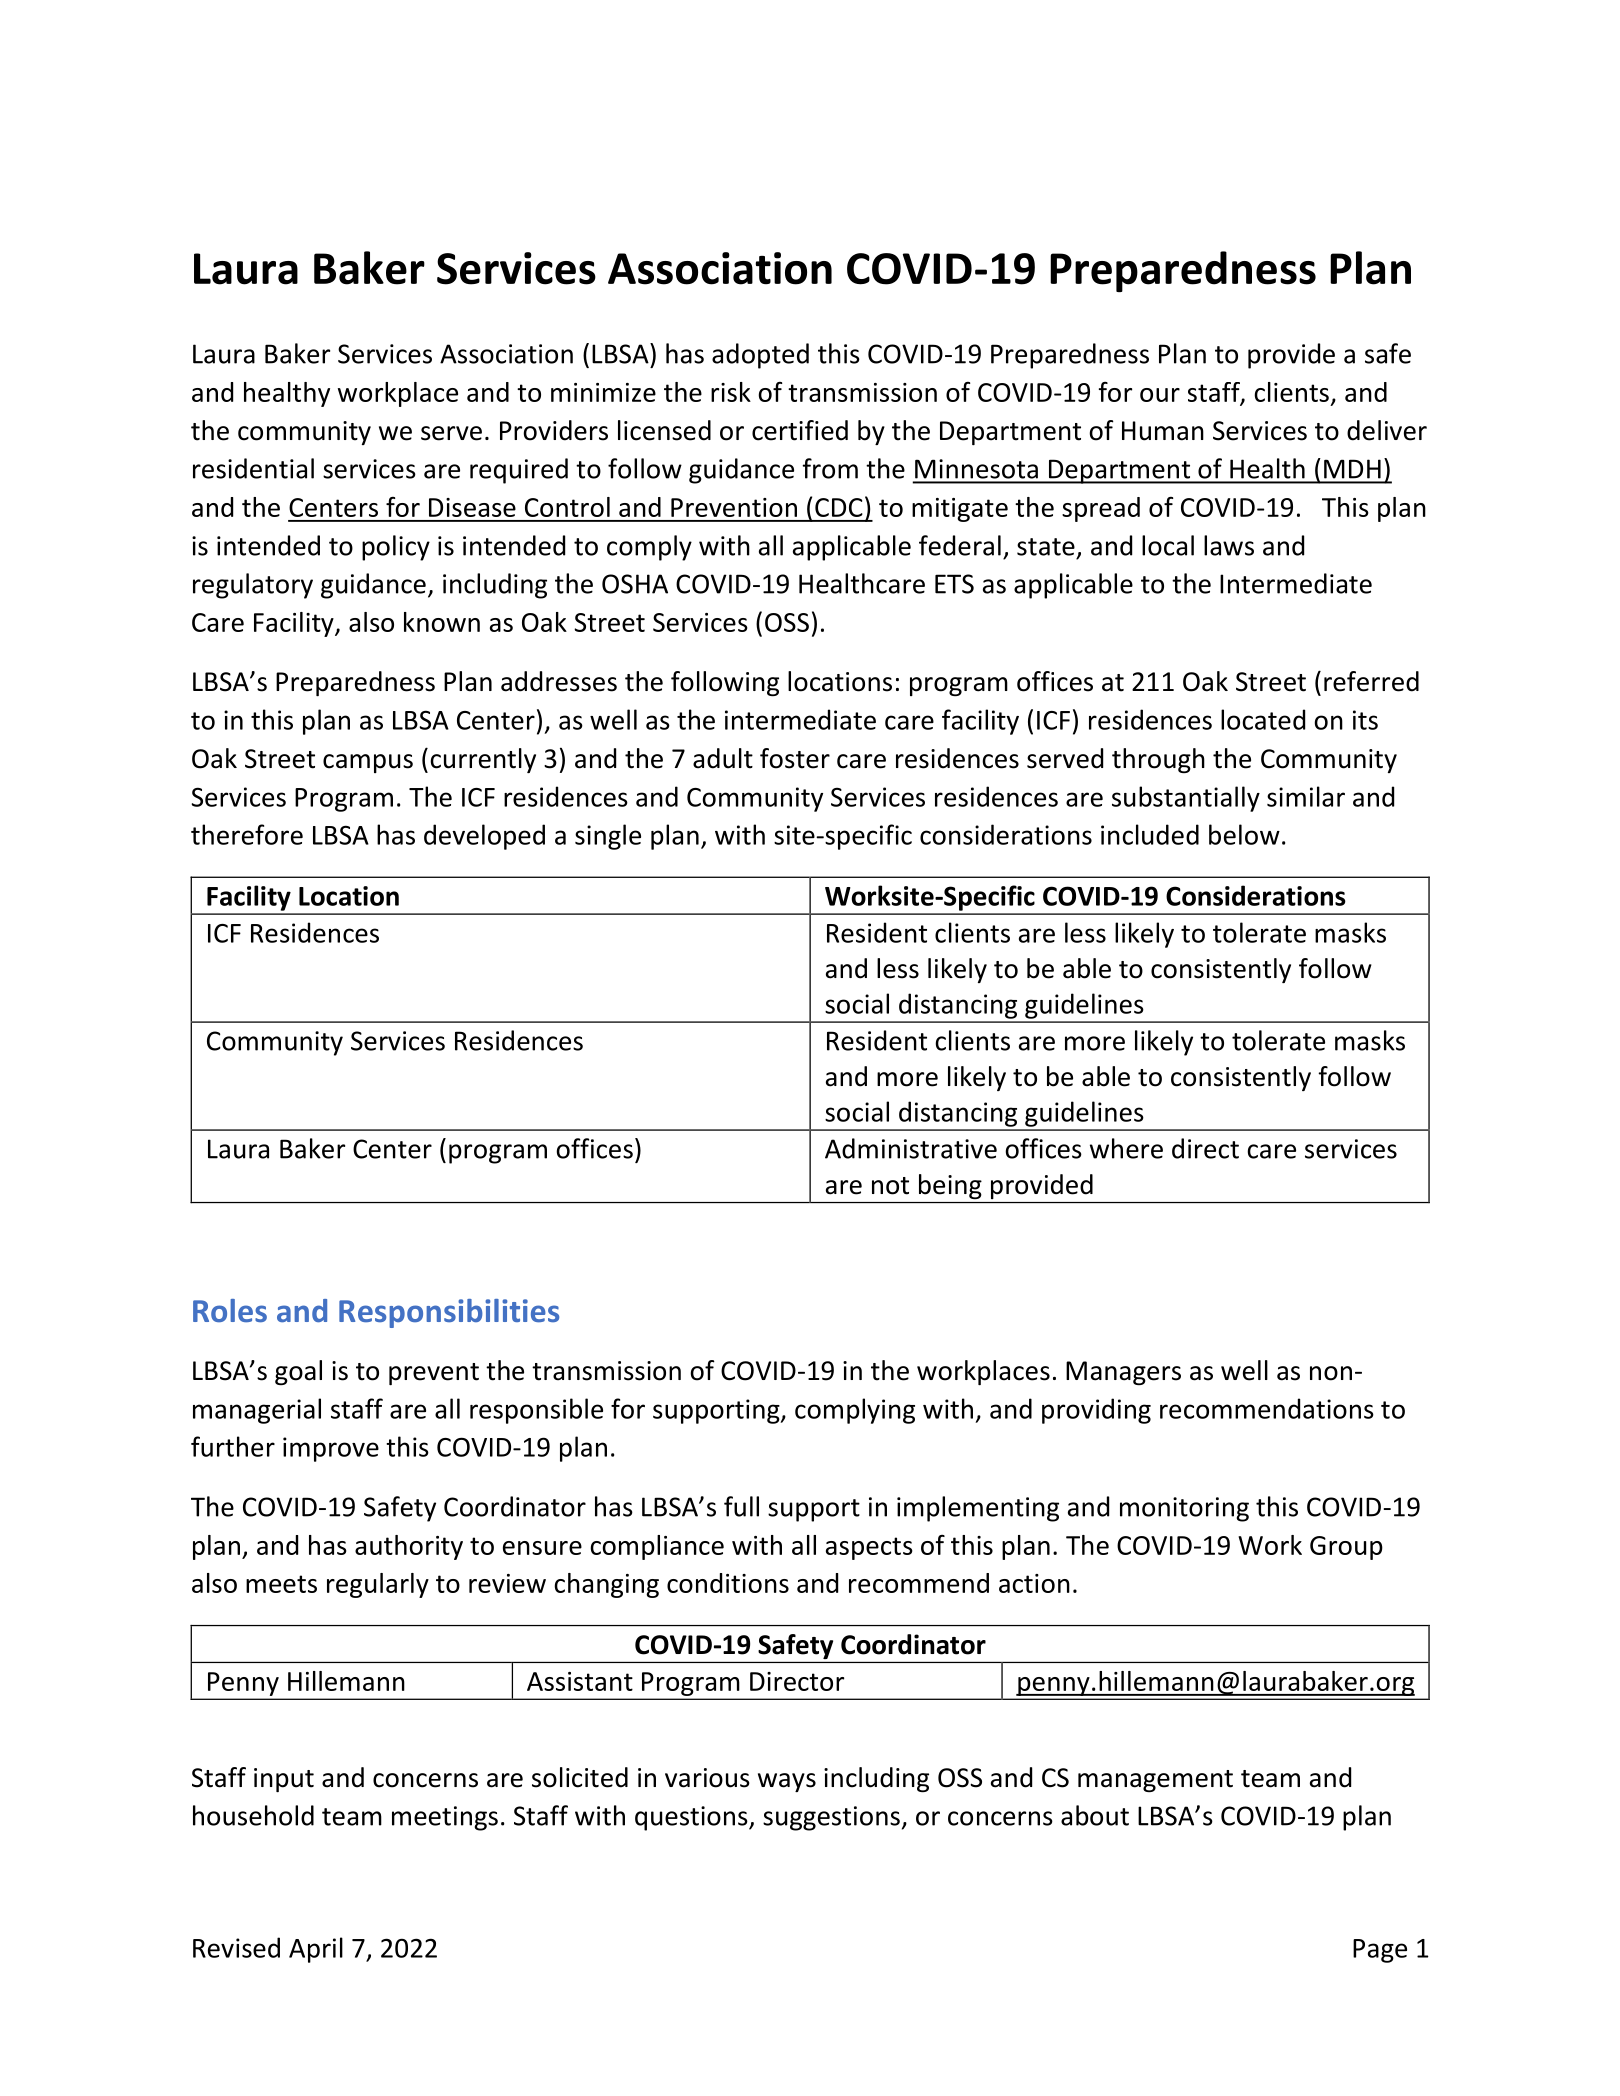 This document has width=1620, height=2096. I want to click on full, so click(741, 1506).
